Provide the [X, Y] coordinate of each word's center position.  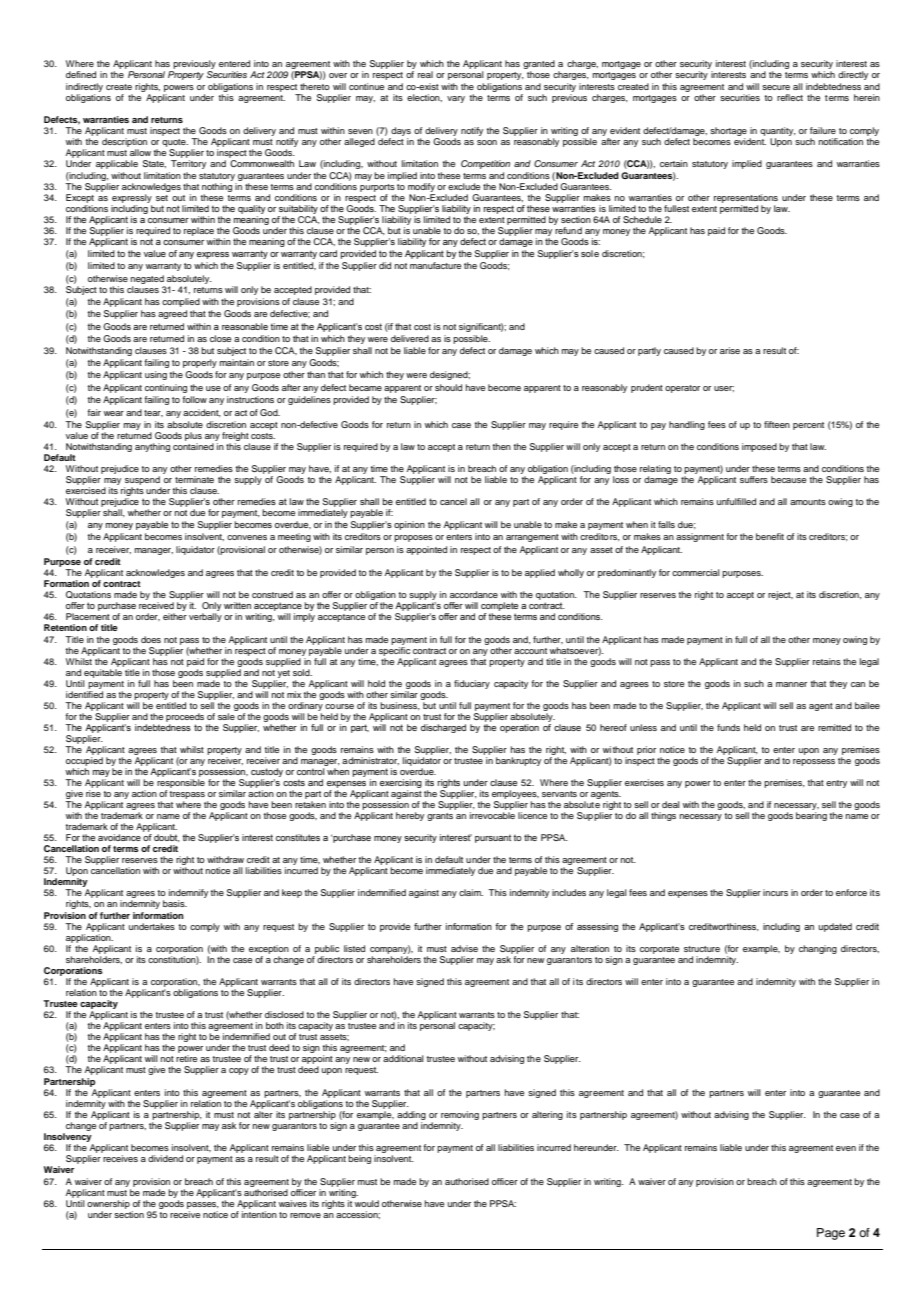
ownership [108, 1204]
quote [175, 143]
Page [831, 1234]
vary [456, 99]
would [366, 1202]
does [151, 639]
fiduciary [472, 684]
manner [791, 684]
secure [776, 87]
